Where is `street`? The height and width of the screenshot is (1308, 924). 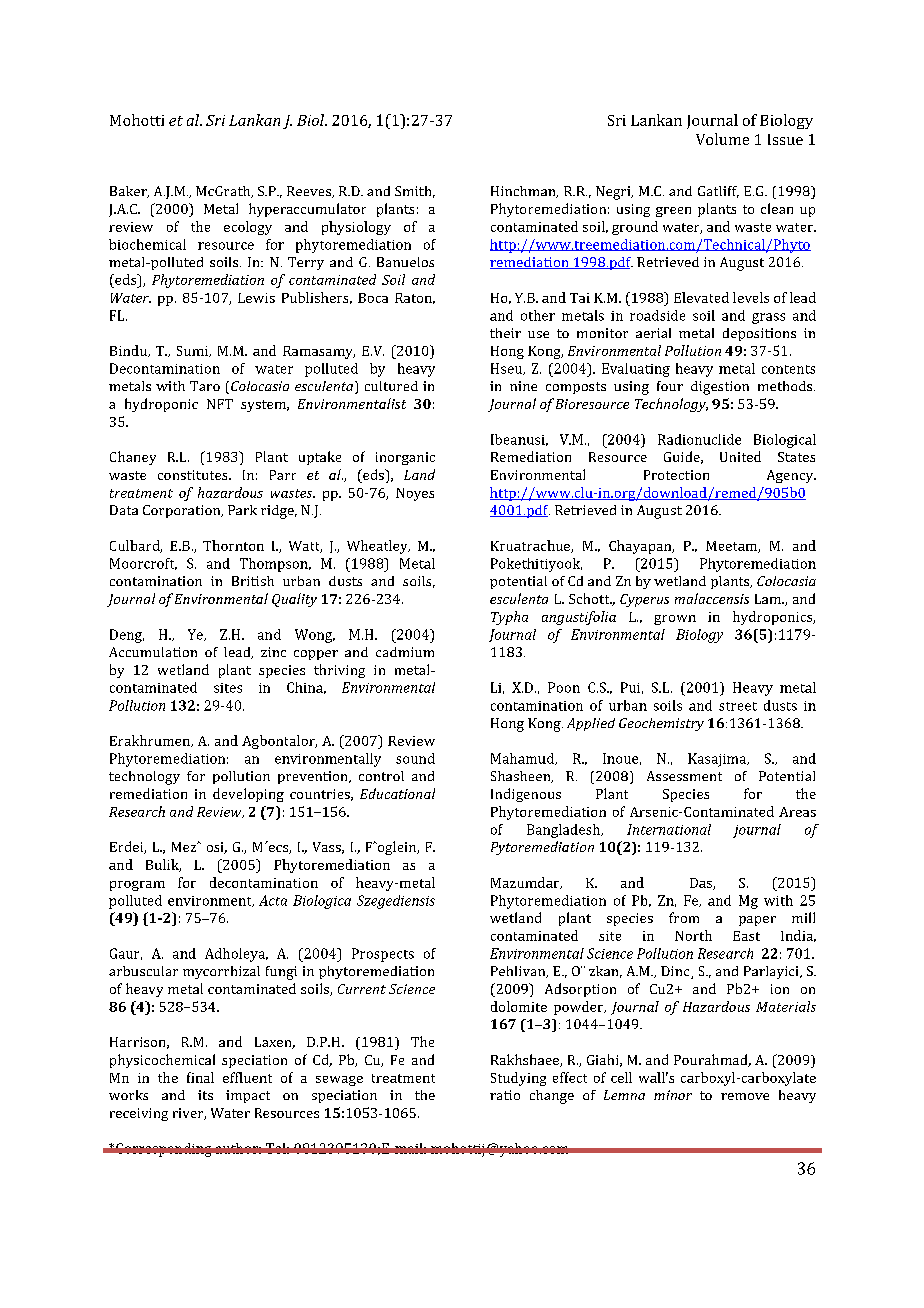 street is located at coordinates (738, 706).
